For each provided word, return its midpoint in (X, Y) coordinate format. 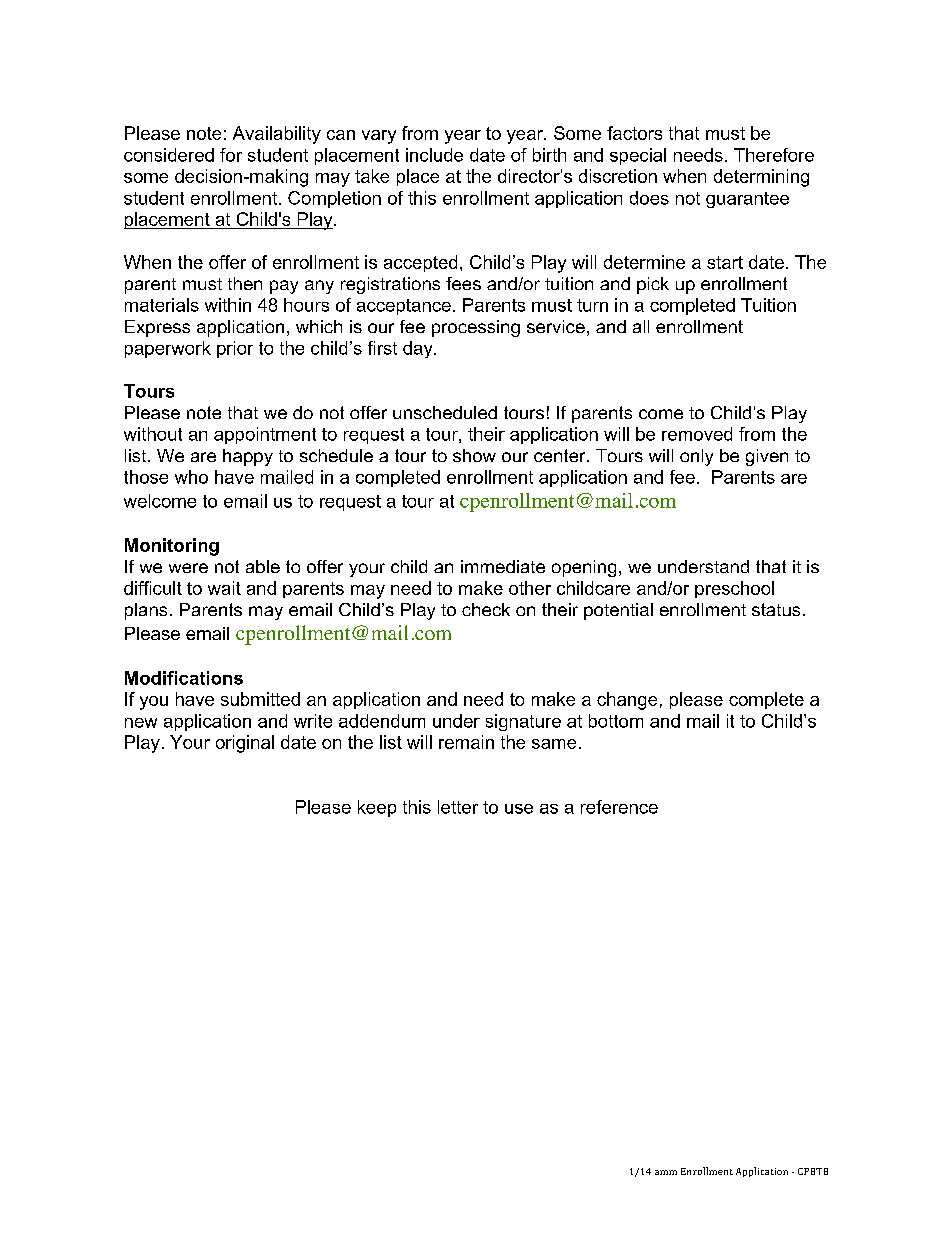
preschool (734, 589)
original (245, 744)
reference (619, 807)
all (641, 326)
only (696, 457)
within (228, 305)
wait (224, 588)
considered (169, 155)
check (486, 609)
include (434, 155)
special (638, 156)
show (474, 455)
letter (458, 807)
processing (476, 328)
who (191, 477)
